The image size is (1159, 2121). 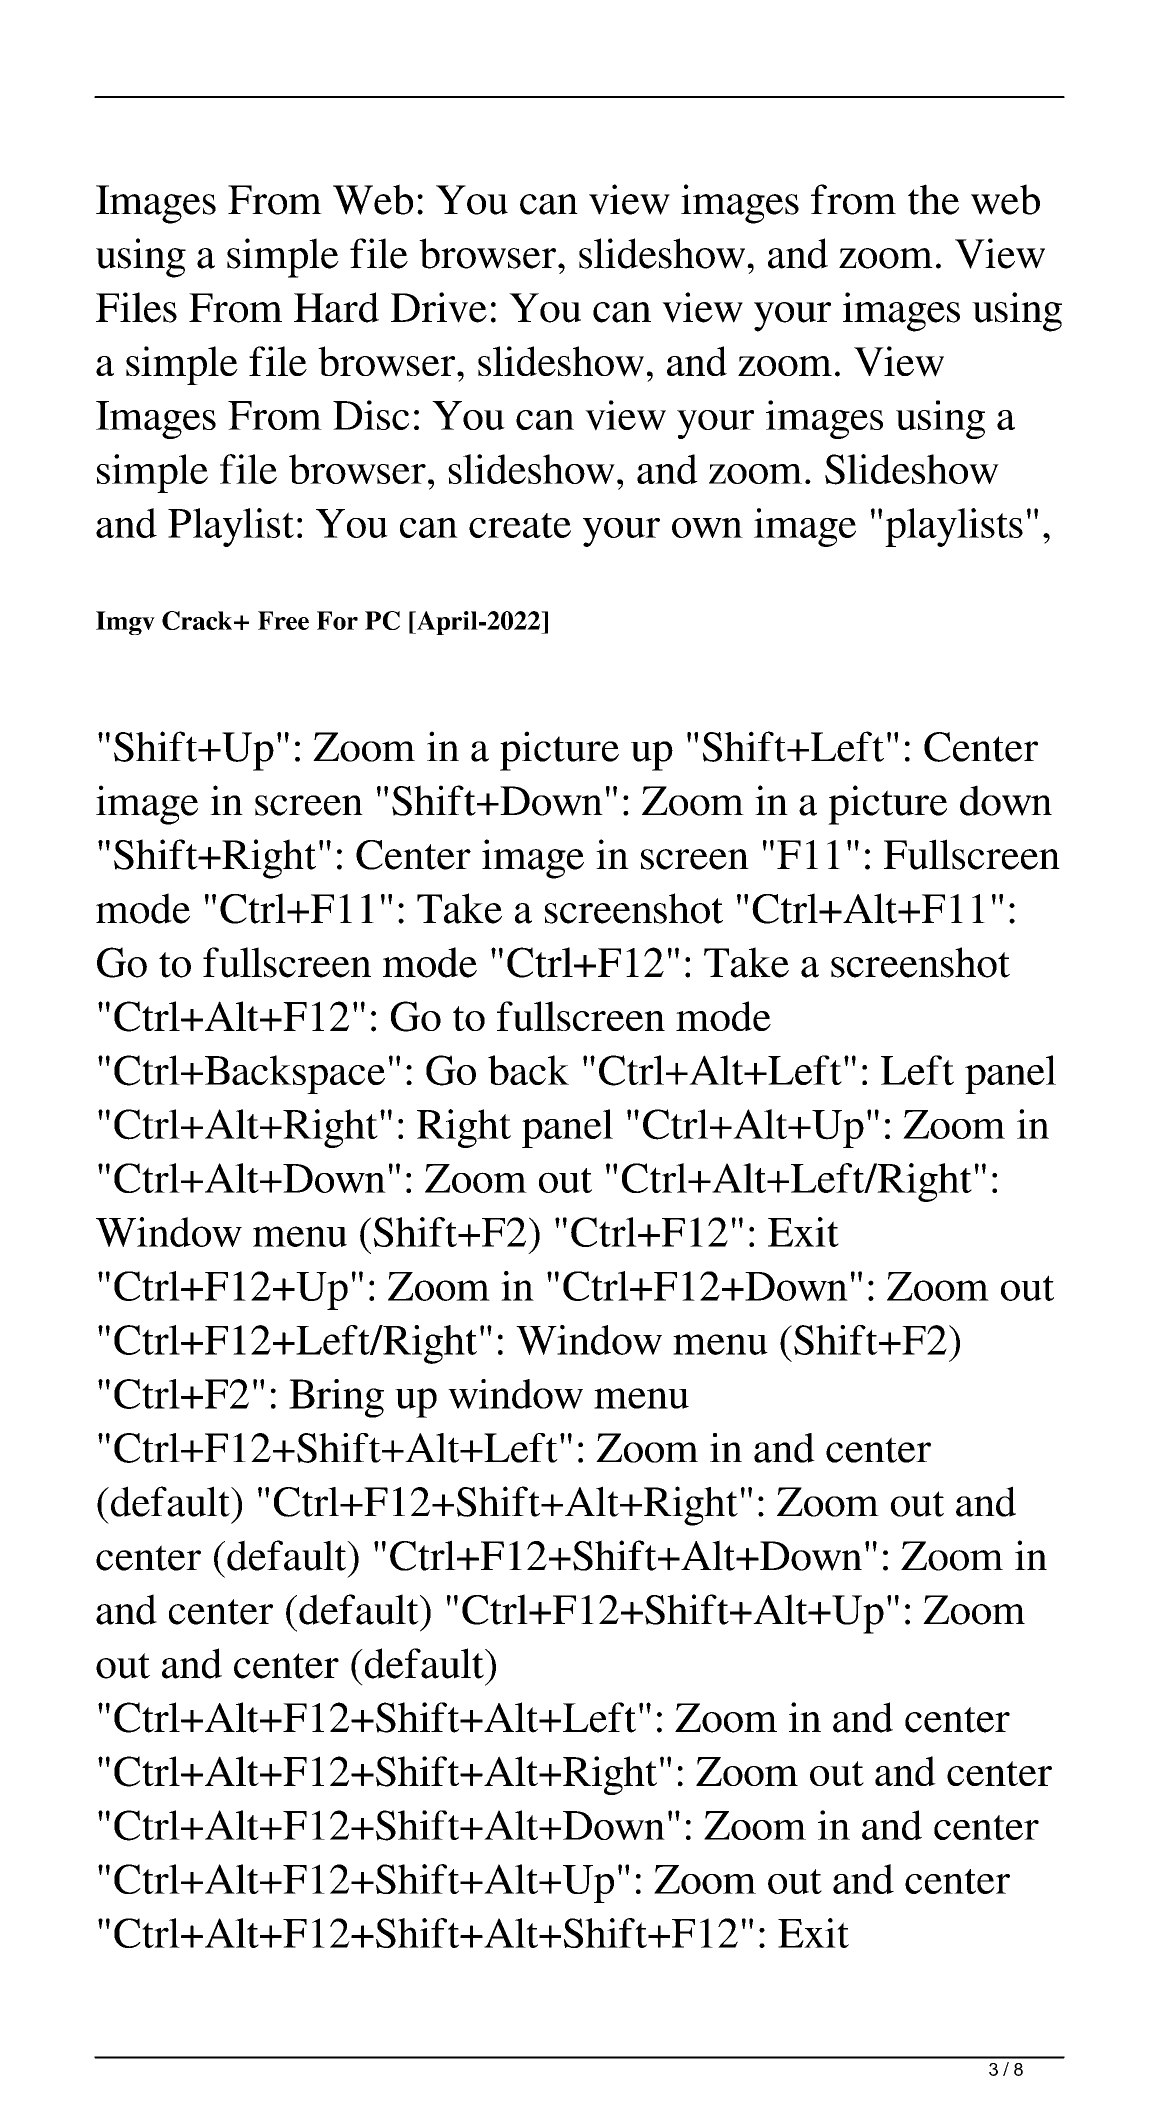 What do you see at coordinates (336, 1398) in the document?
I see `Bring` at bounding box center [336, 1398].
